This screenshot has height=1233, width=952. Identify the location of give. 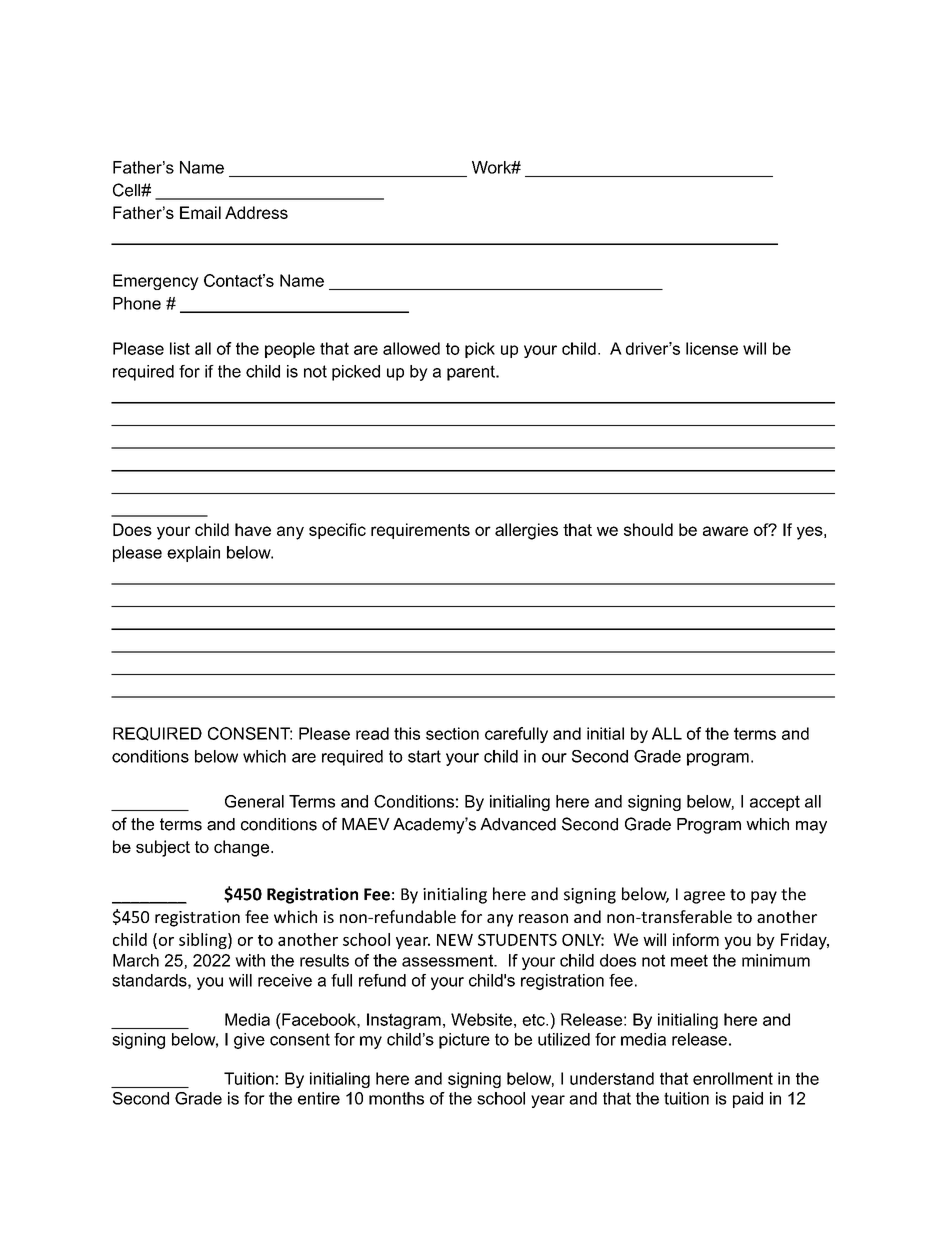
(249, 1041).
